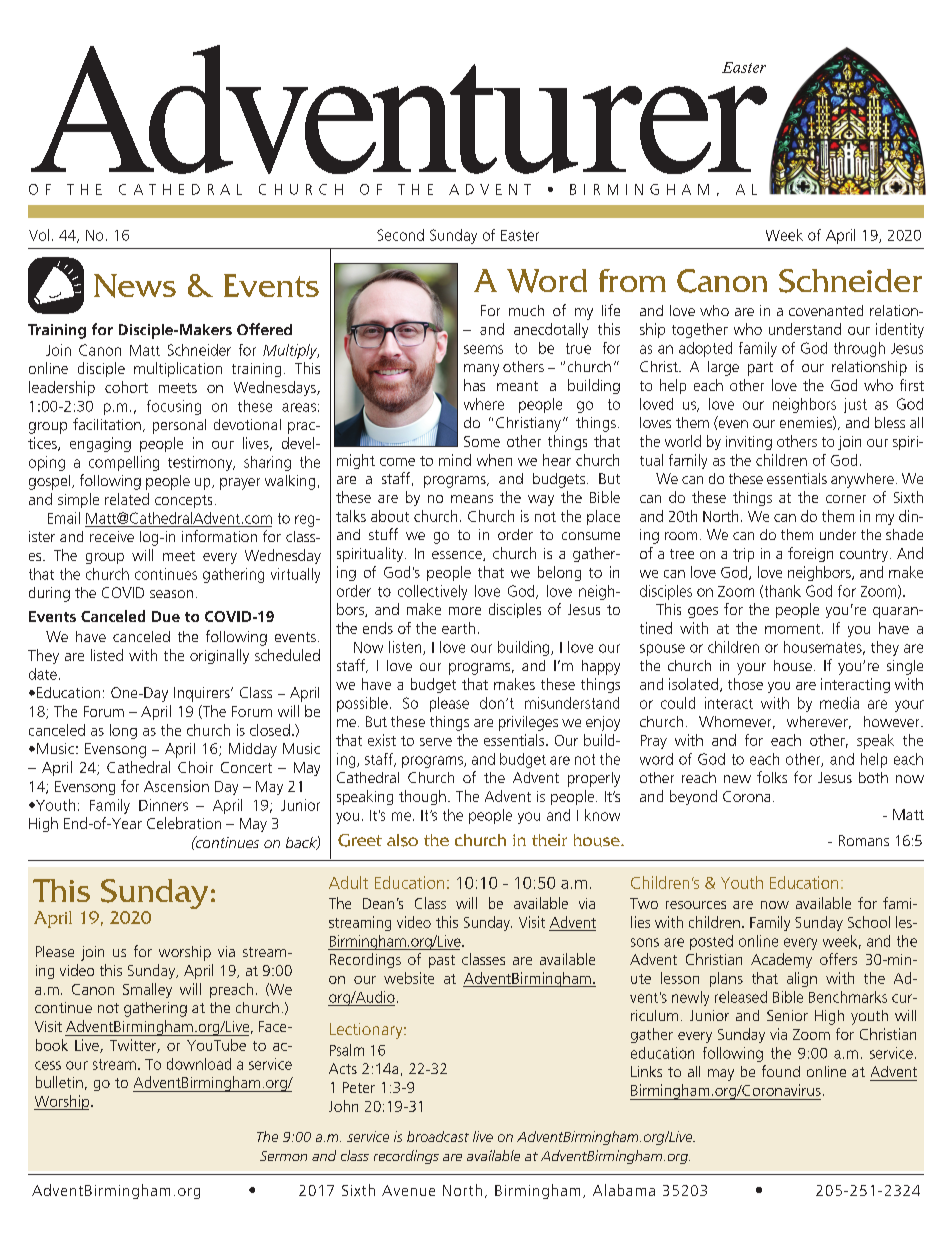  What do you see at coordinates (107, 655) in the document?
I see `listed` at bounding box center [107, 655].
